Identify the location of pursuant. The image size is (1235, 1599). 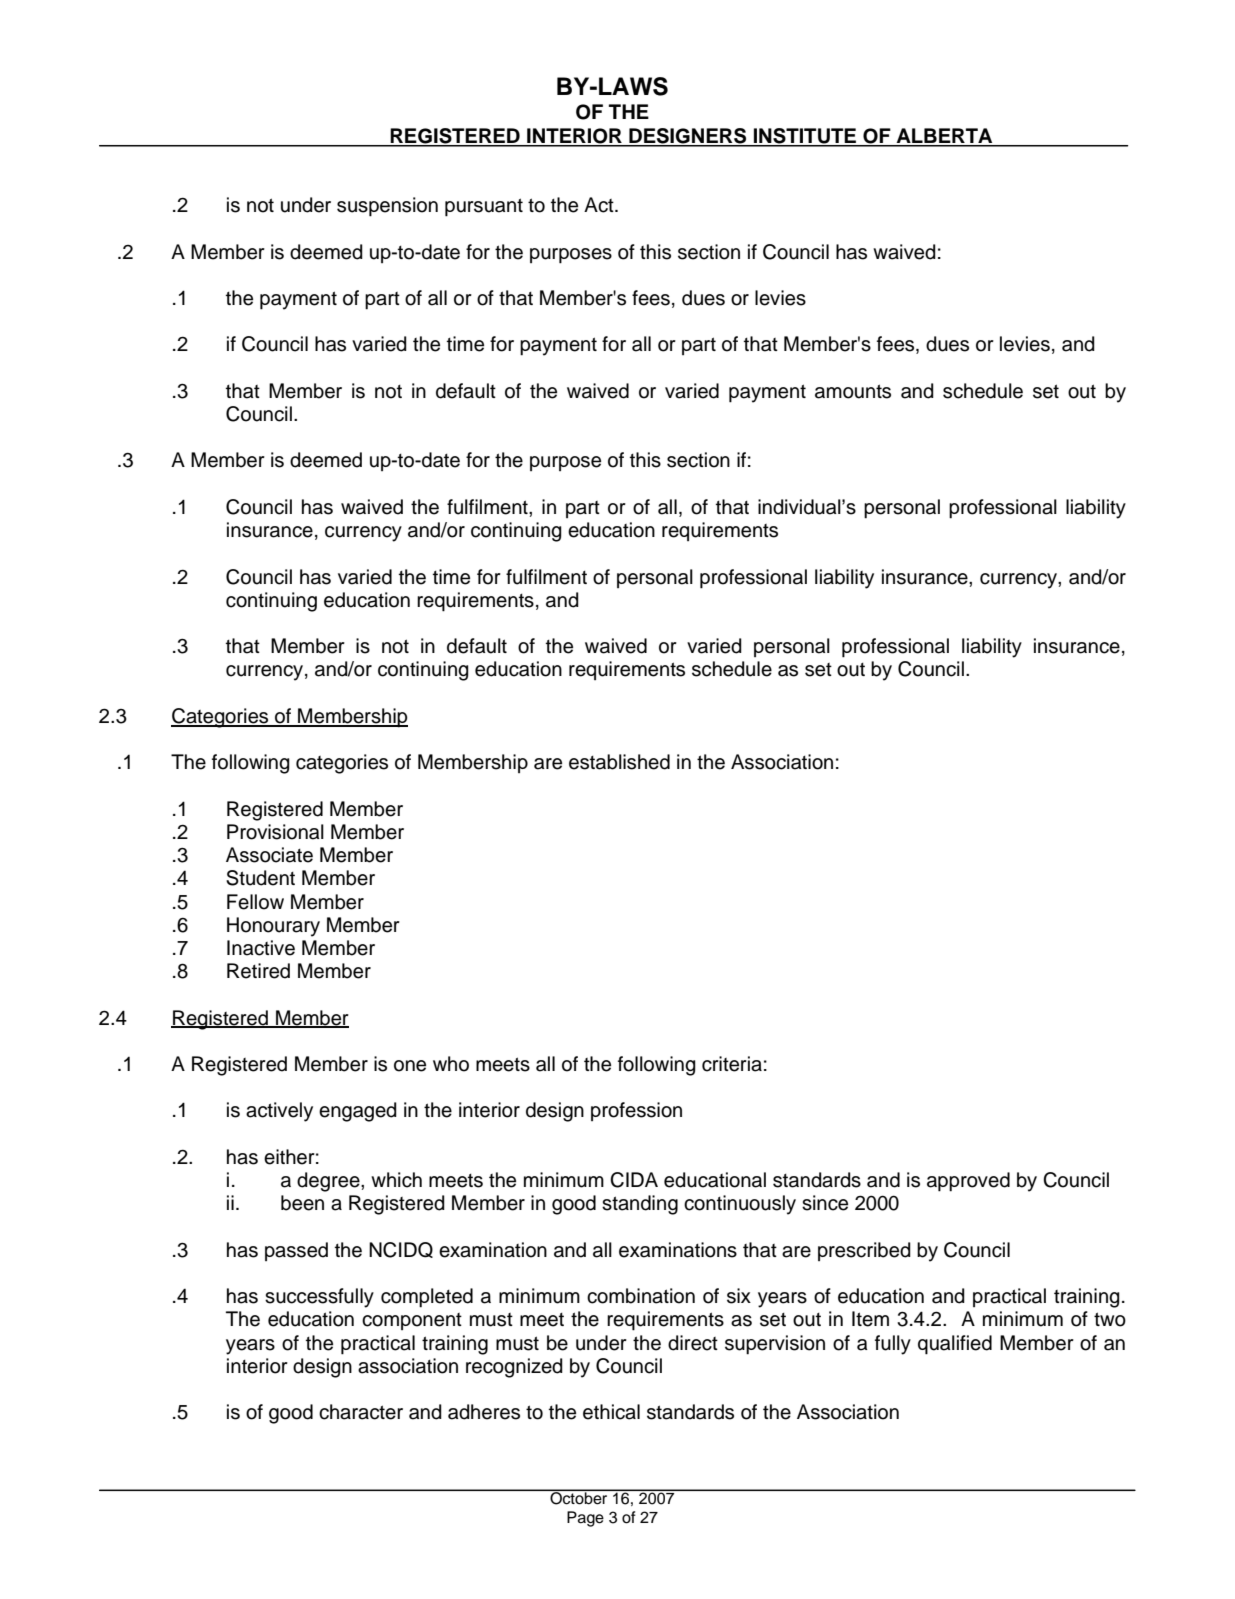
(484, 207).
